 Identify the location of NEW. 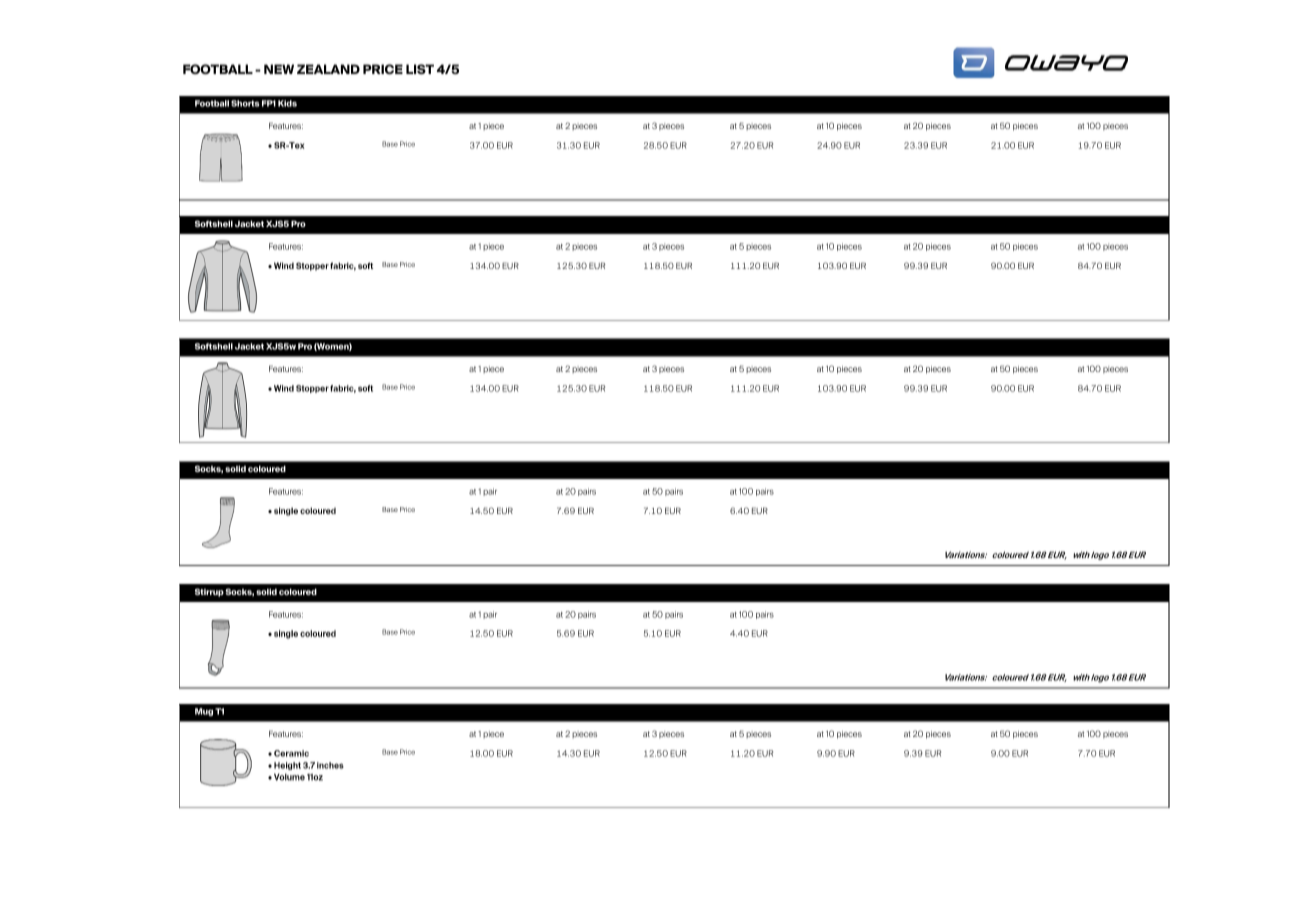
(279, 69).
